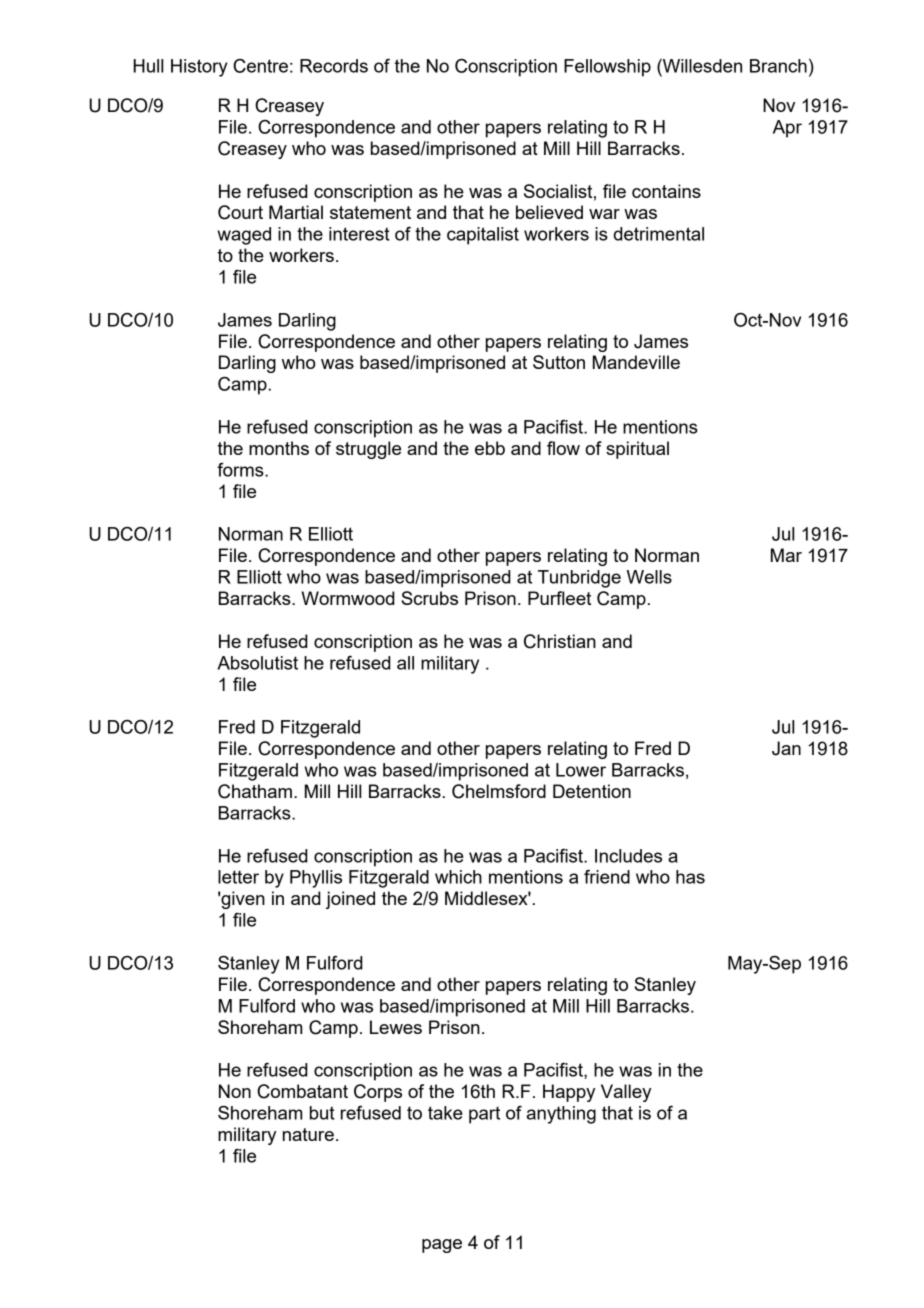  Describe the element at coordinates (690, 877) in the screenshot. I see `has` at that location.
